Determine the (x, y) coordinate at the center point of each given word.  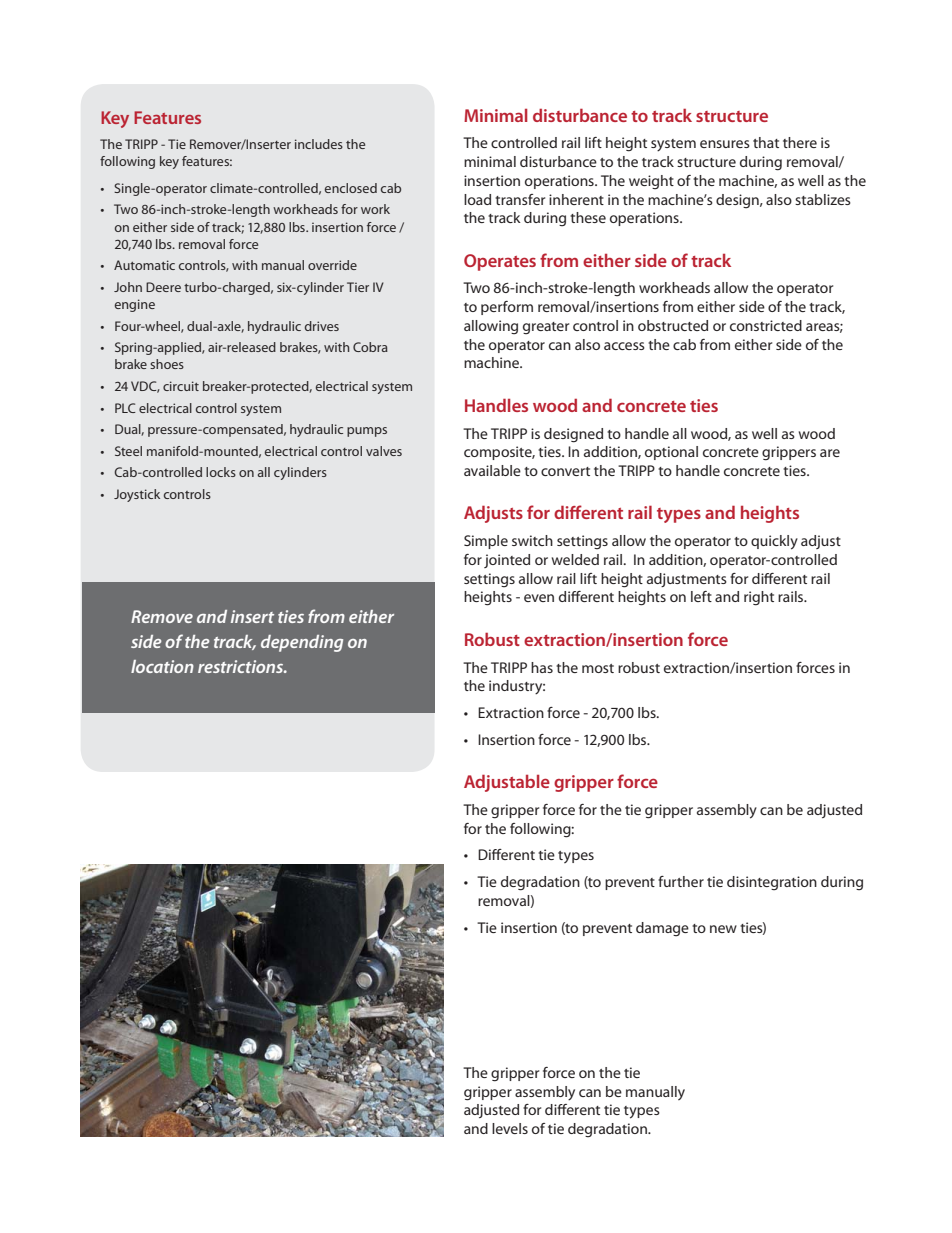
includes (319, 144)
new (723, 929)
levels (510, 1128)
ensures (725, 144)
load (477, 199)
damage (662, 929)
